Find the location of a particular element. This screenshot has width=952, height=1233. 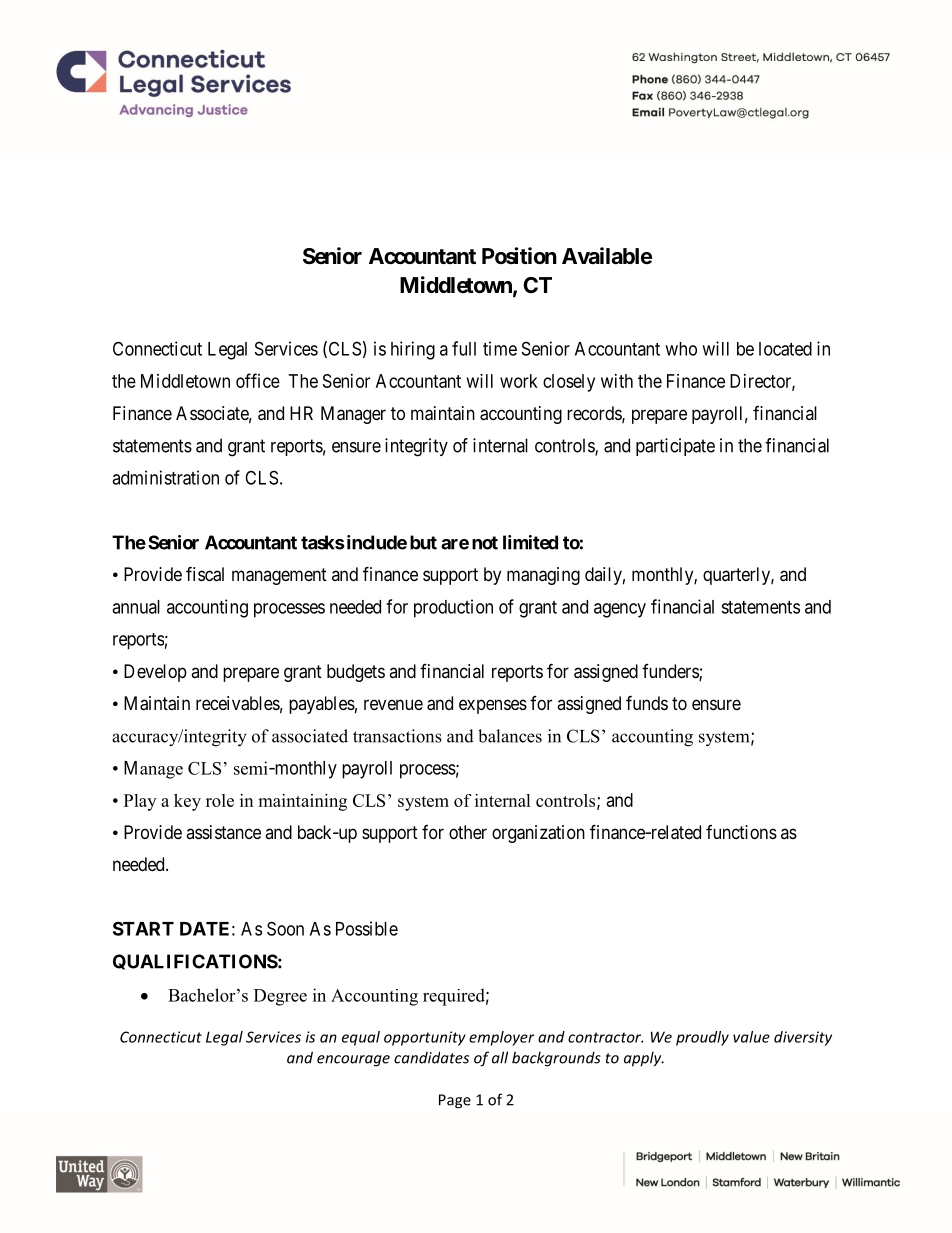

proudly is located at coordinates (702, 1038).
